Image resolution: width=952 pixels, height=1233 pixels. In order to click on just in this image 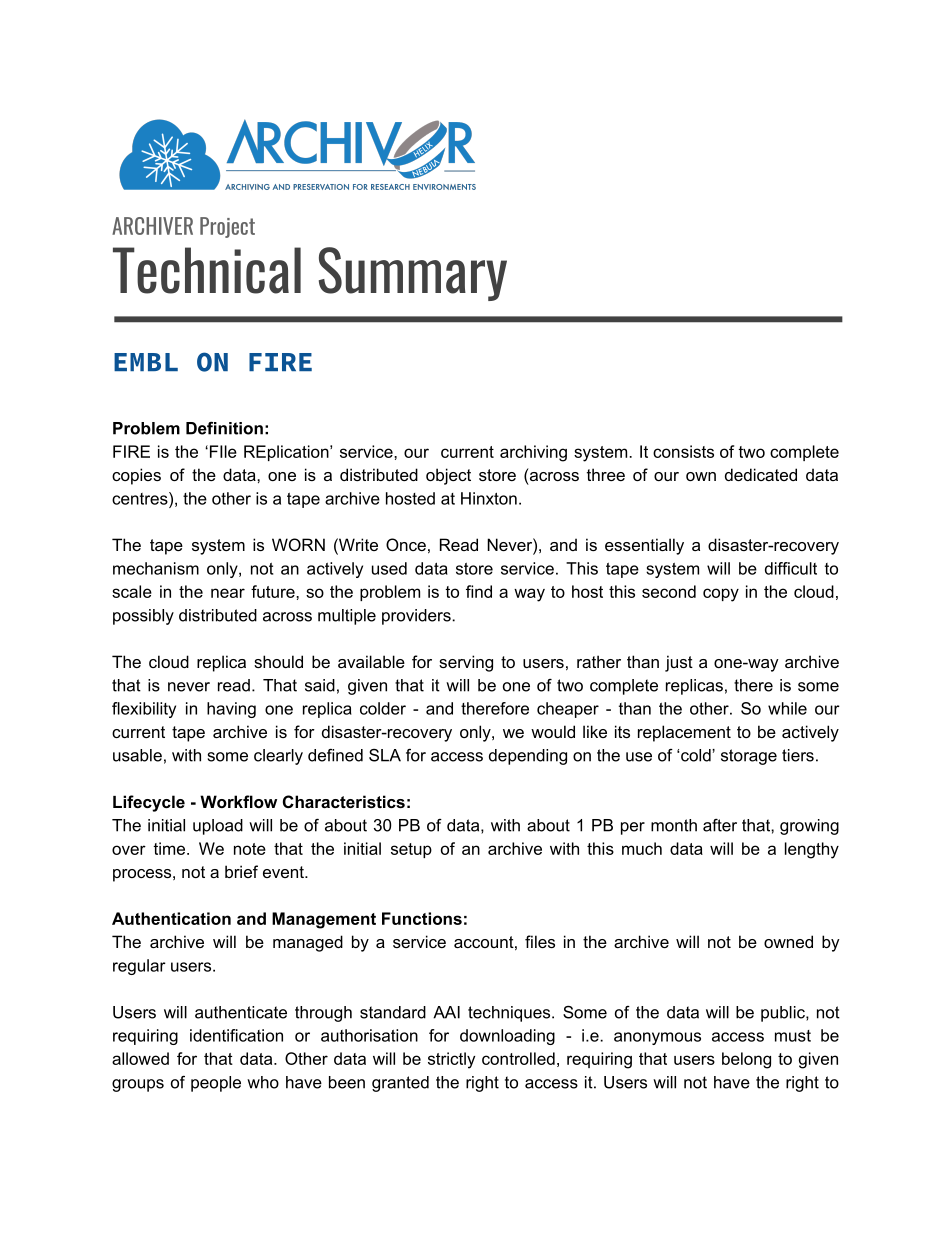, I will do `click(679, 663)`.
